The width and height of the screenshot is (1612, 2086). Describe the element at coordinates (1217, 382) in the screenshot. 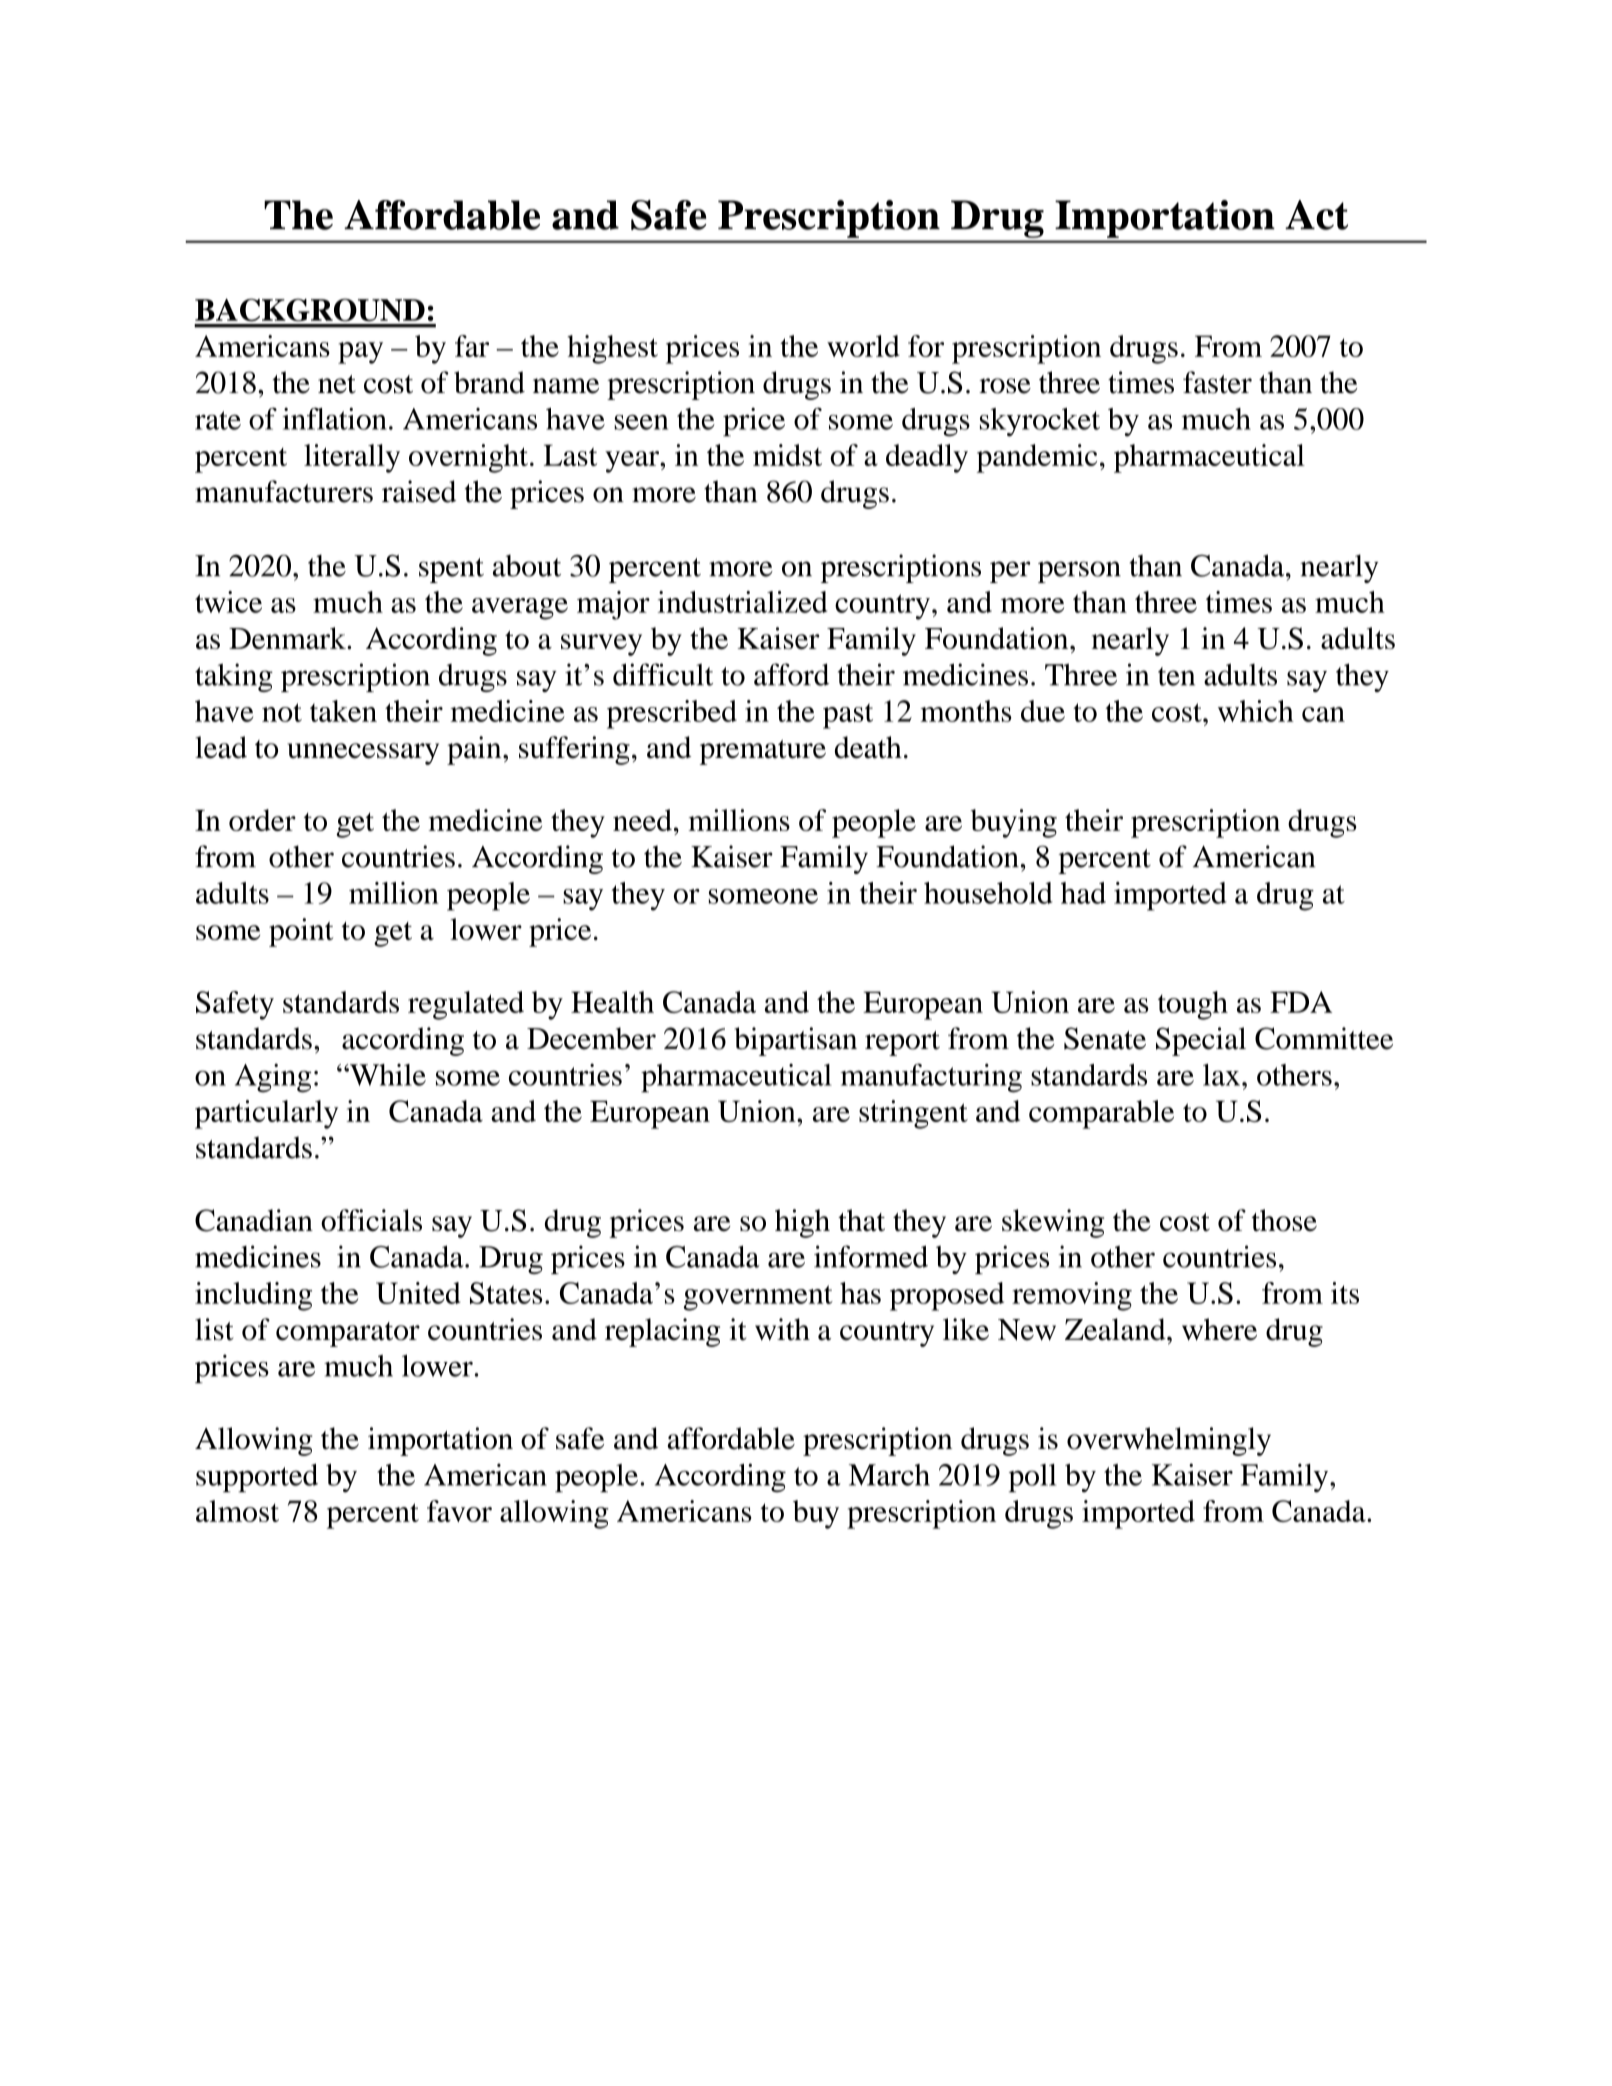

I see `faster` at that location.
